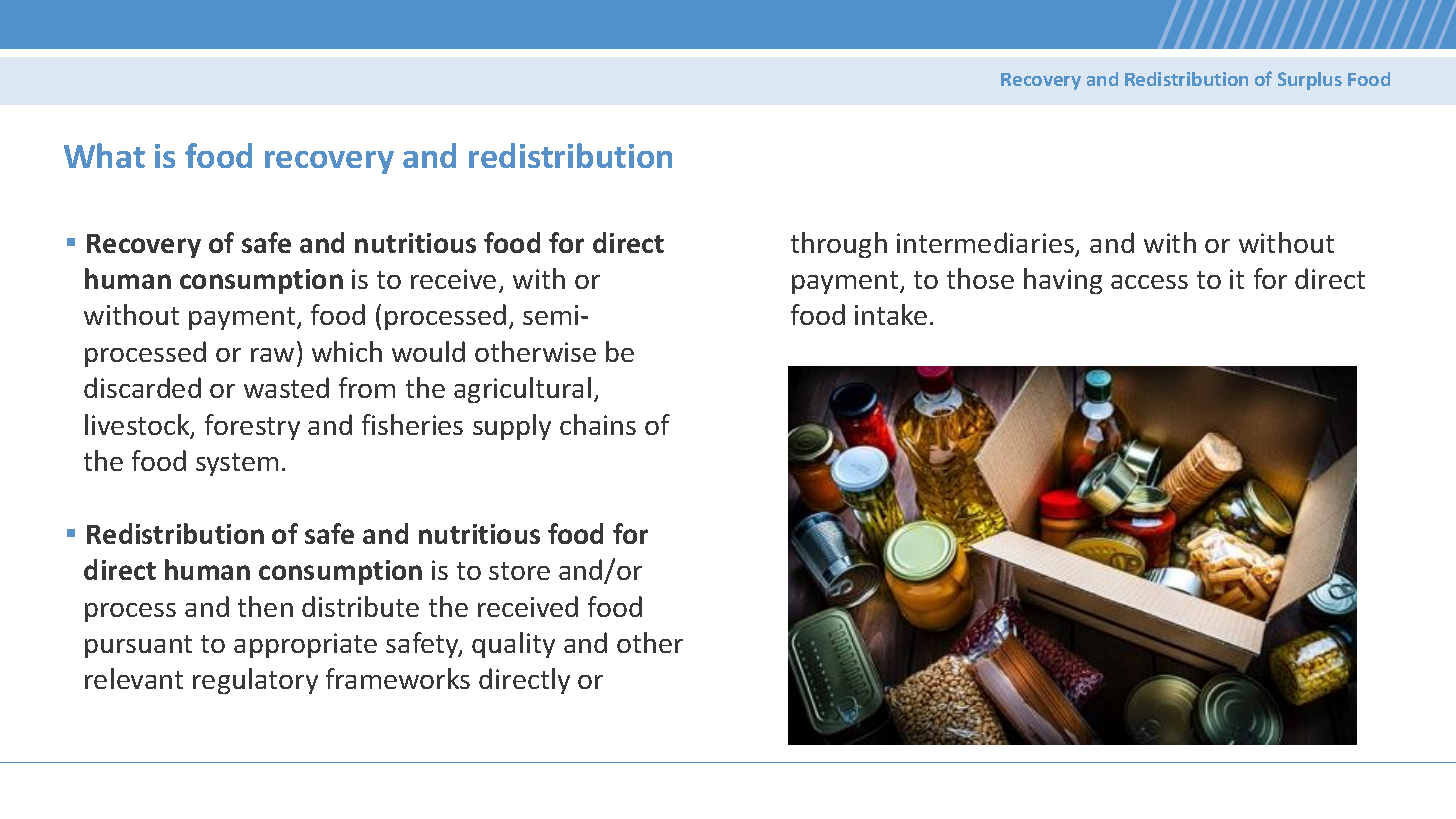  What do you see at coordinates (1063, 281) in the screenshot?
I see `having` at bounding box center [1063, 281].
